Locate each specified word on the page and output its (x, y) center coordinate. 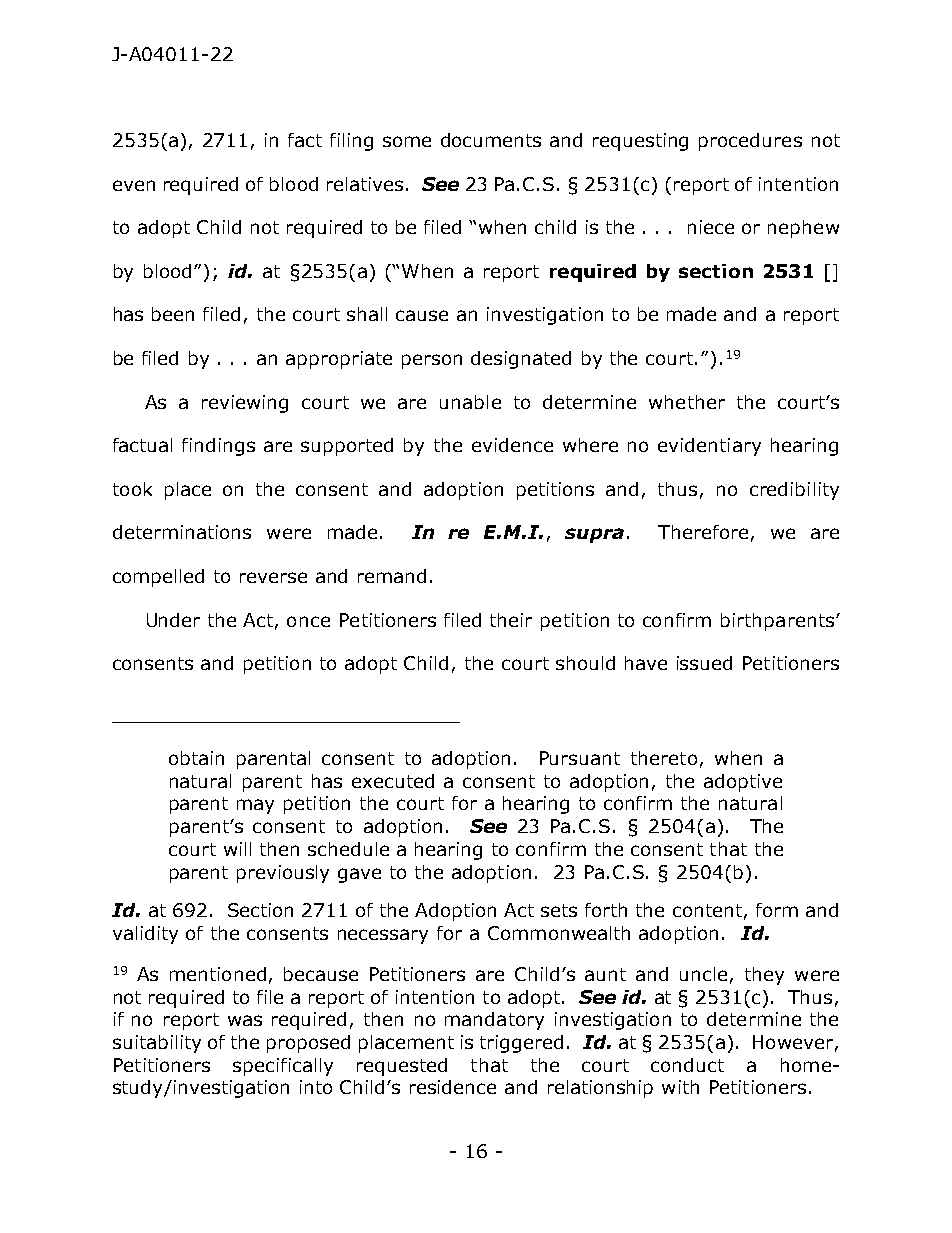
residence (453, 1087)
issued (704, 663)
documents (491, 140)
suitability (157, 1044)
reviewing (245, 404)
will (237, 849)
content (707, 910)
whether (687, 402)
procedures (750, 142)
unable (470, 402)
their (511, 620)
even (134, 185)
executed (393, 781)
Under (173, 620)
